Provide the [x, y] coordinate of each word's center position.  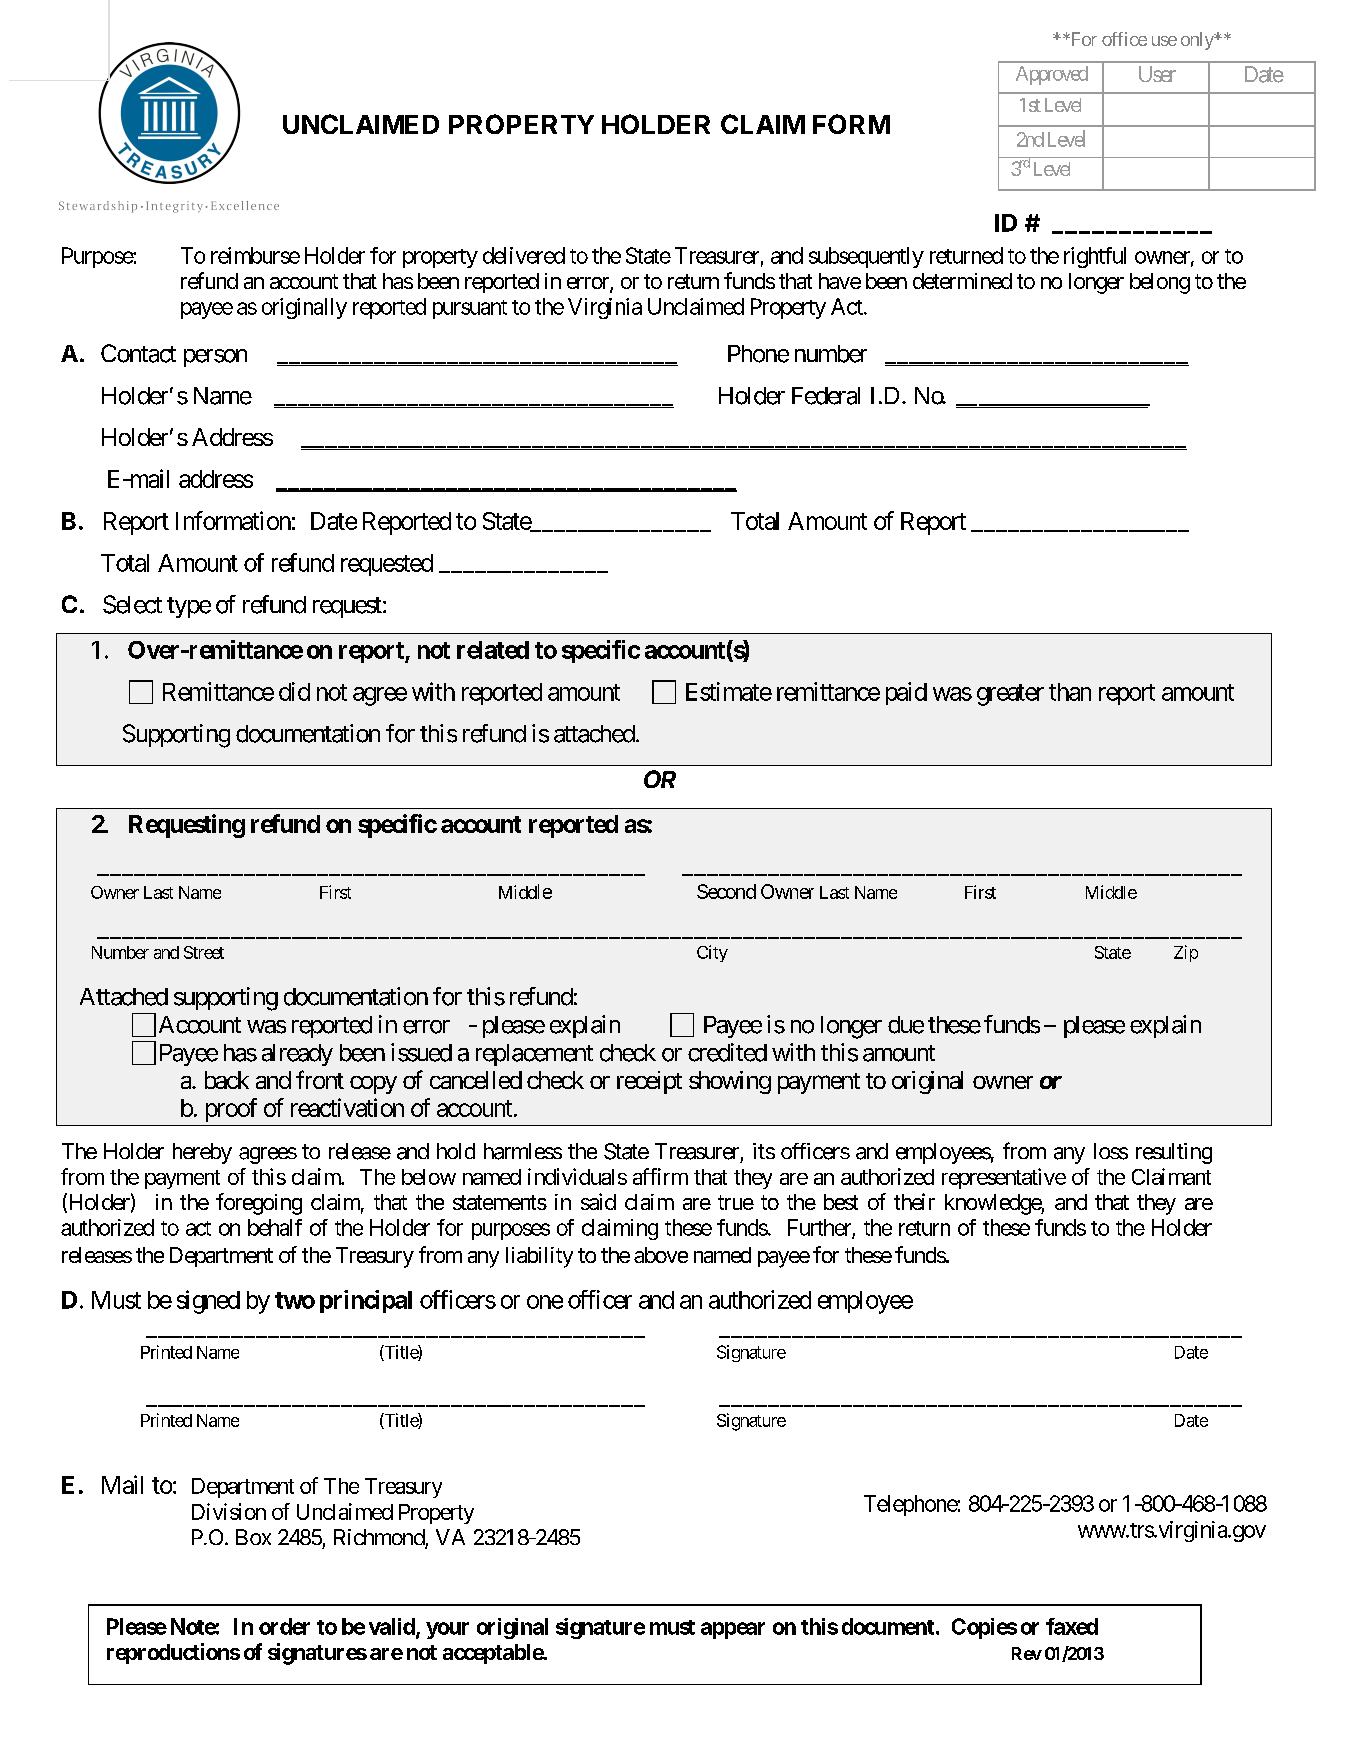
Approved [1052, 75]
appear [733, 1630]
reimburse [255, 255]
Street [204, 952]
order [284, 1626]
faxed [1072, 1626]
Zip [1186, 953]
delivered [524, 255]
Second [726, 891]
